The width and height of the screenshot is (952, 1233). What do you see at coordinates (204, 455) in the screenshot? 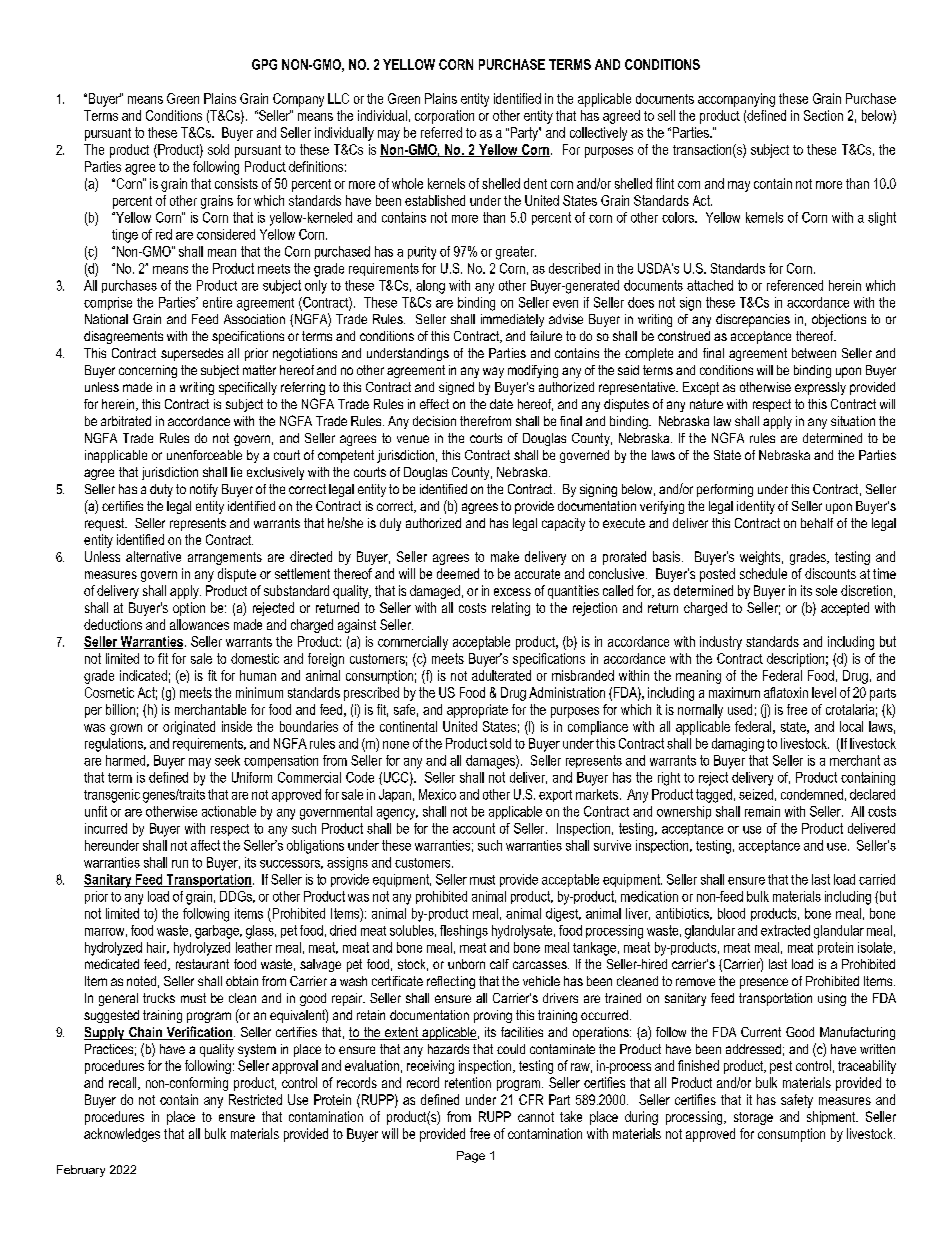
I see `unenforceable` at bounding box center [204, 455].
